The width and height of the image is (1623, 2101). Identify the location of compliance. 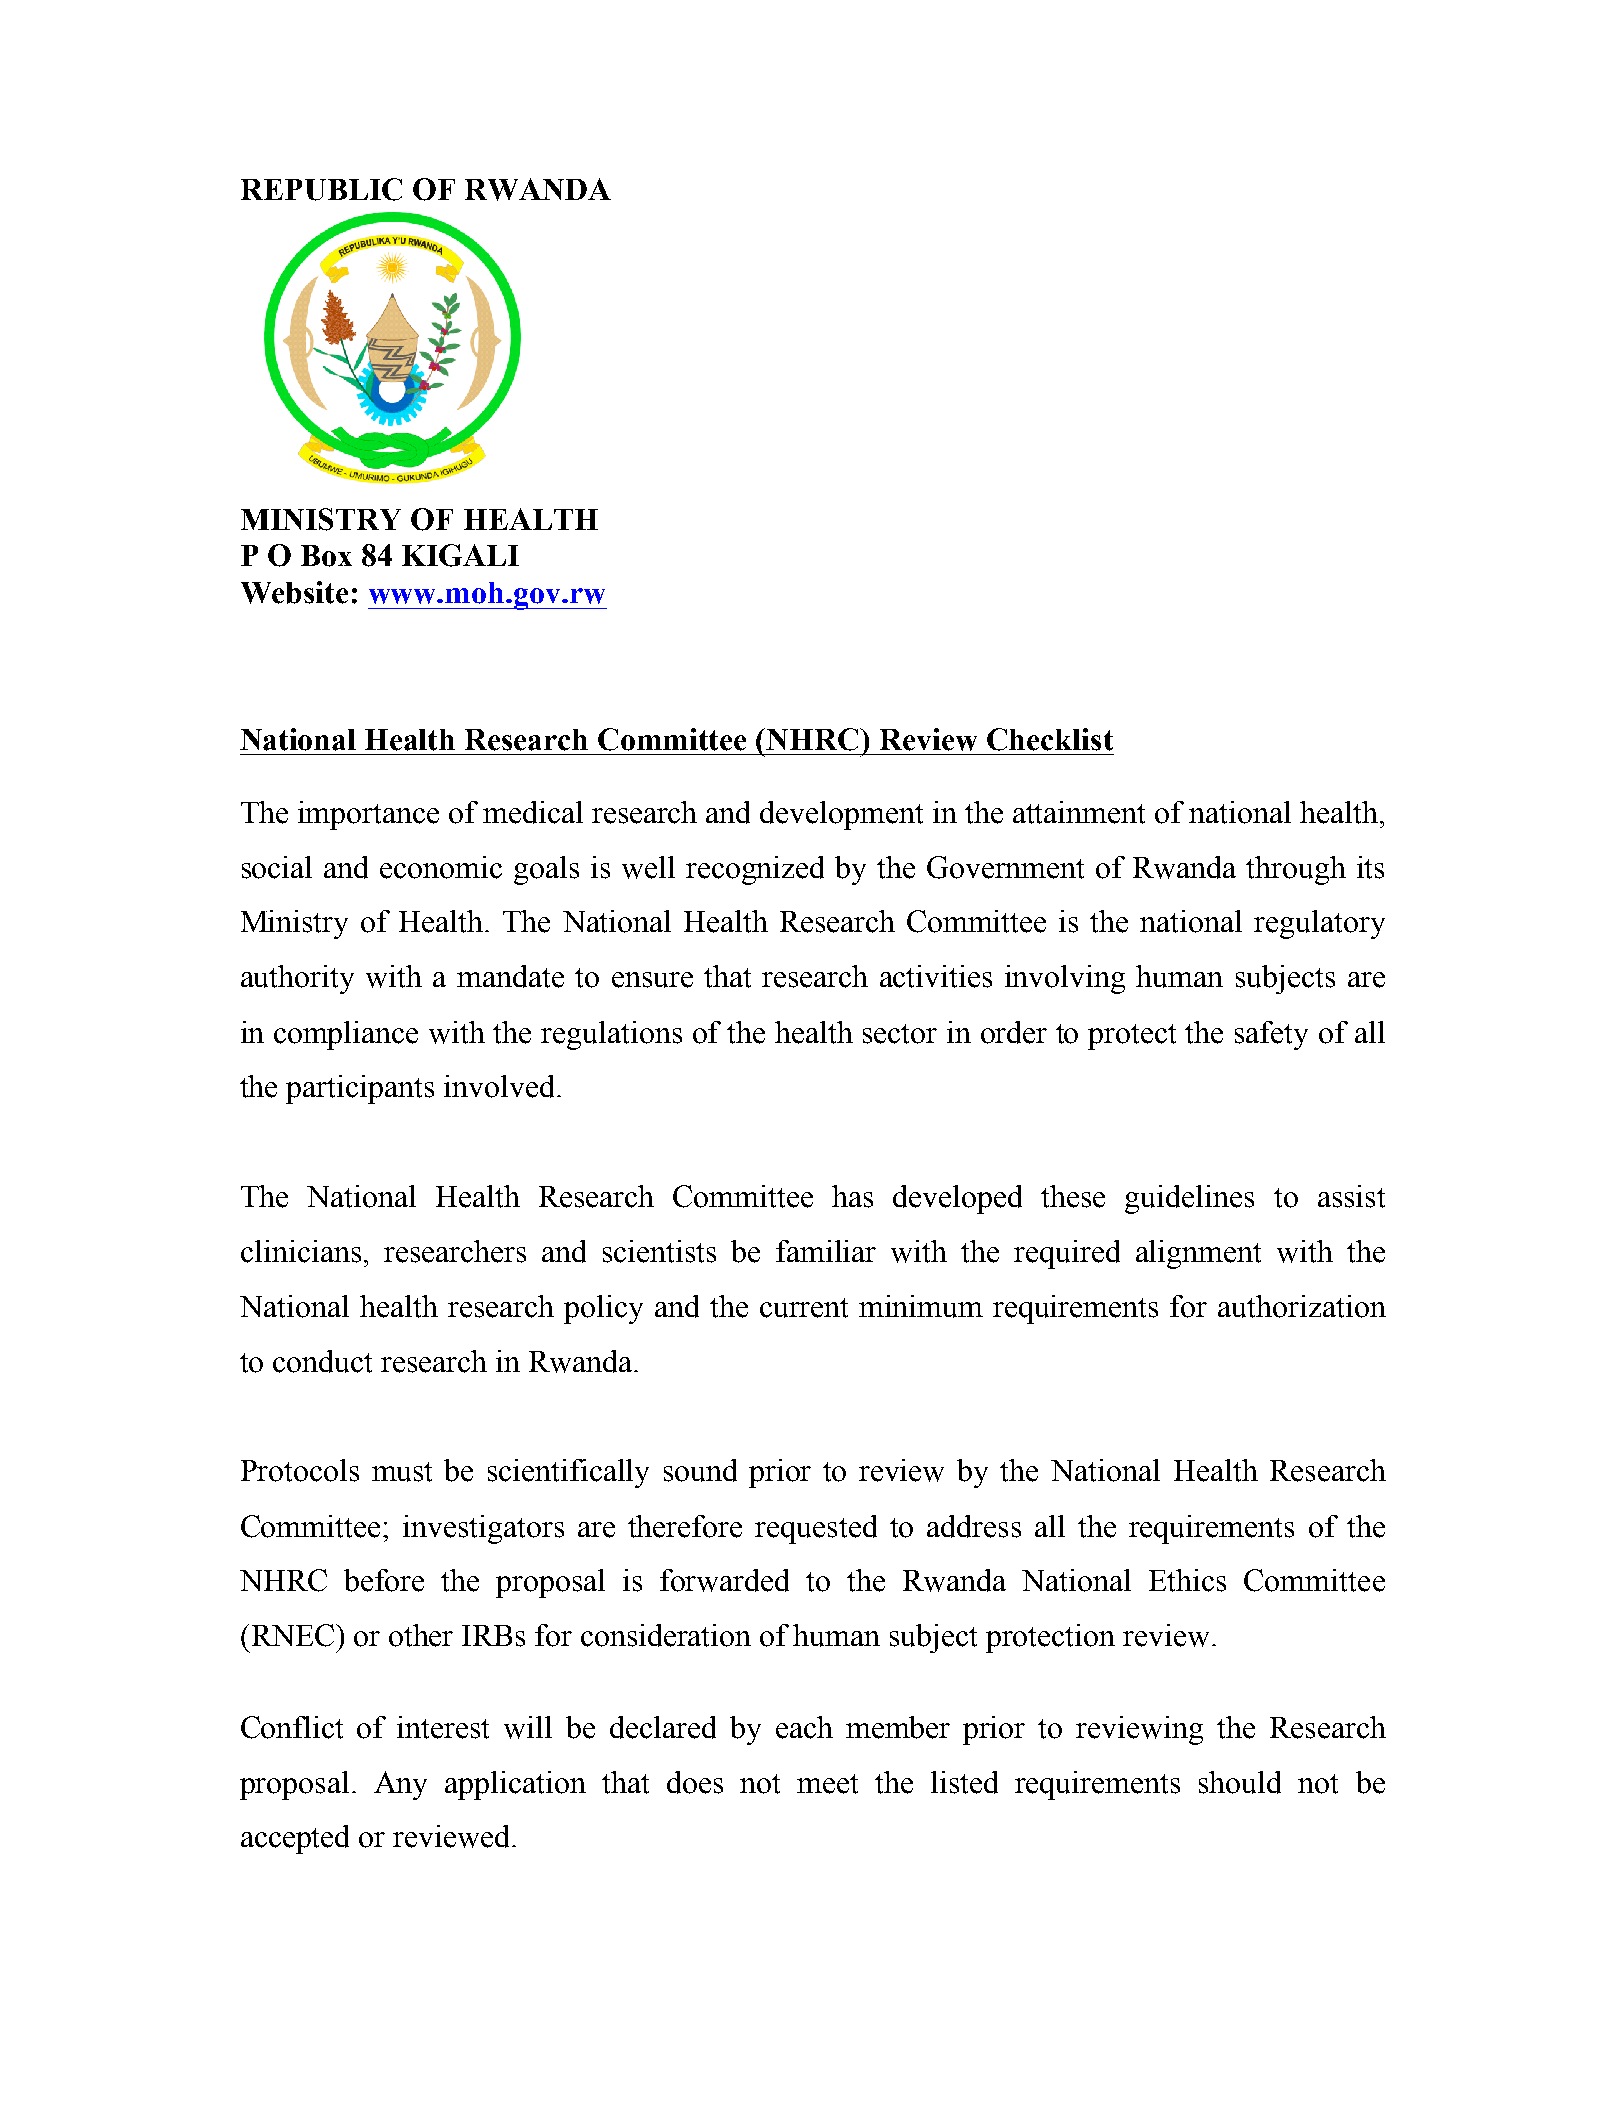
(346, 1035).
